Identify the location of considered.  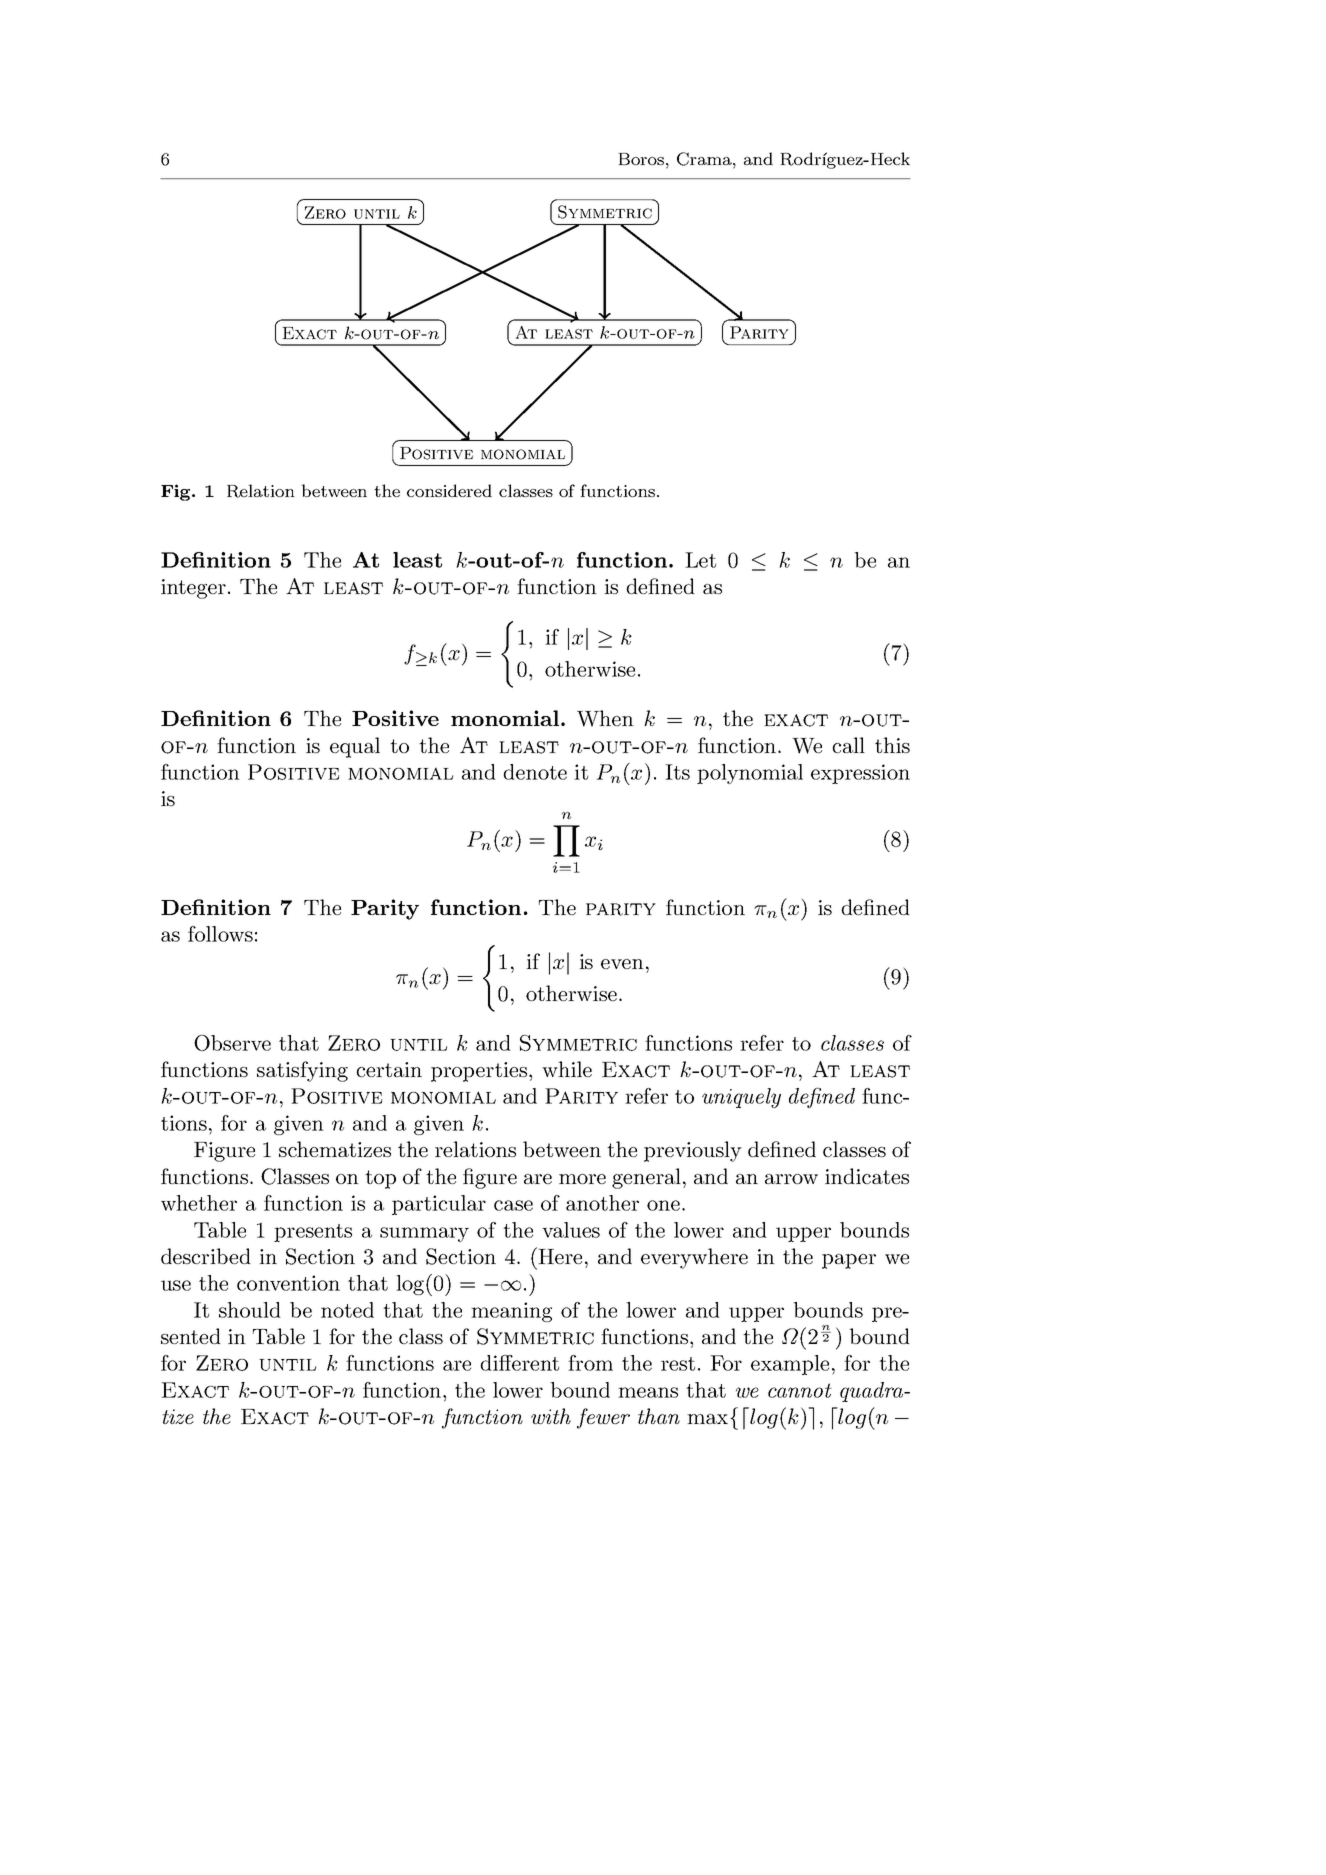
(449, 490).
